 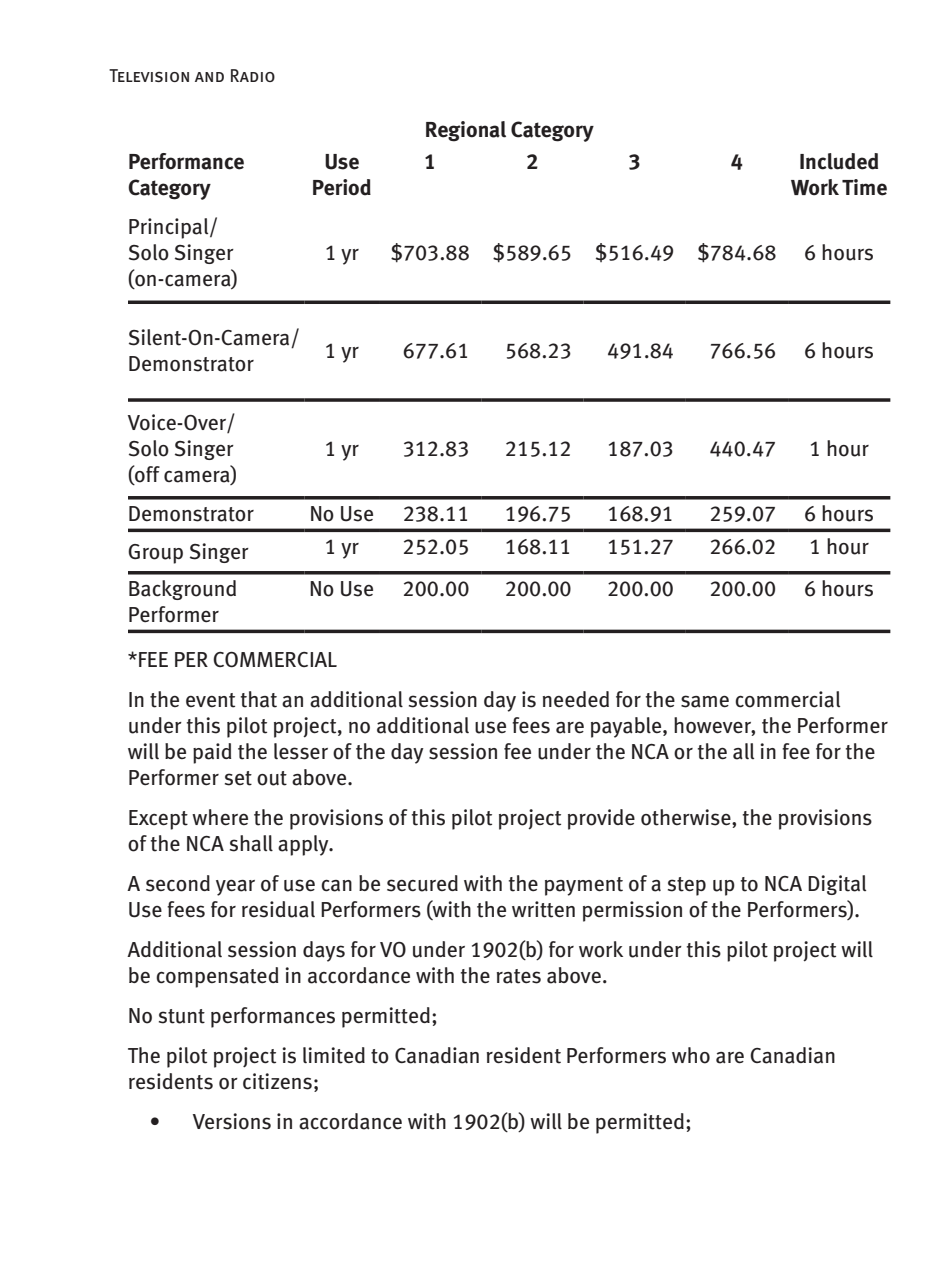 I want to click on Regional, so click(x=466, y=131).
